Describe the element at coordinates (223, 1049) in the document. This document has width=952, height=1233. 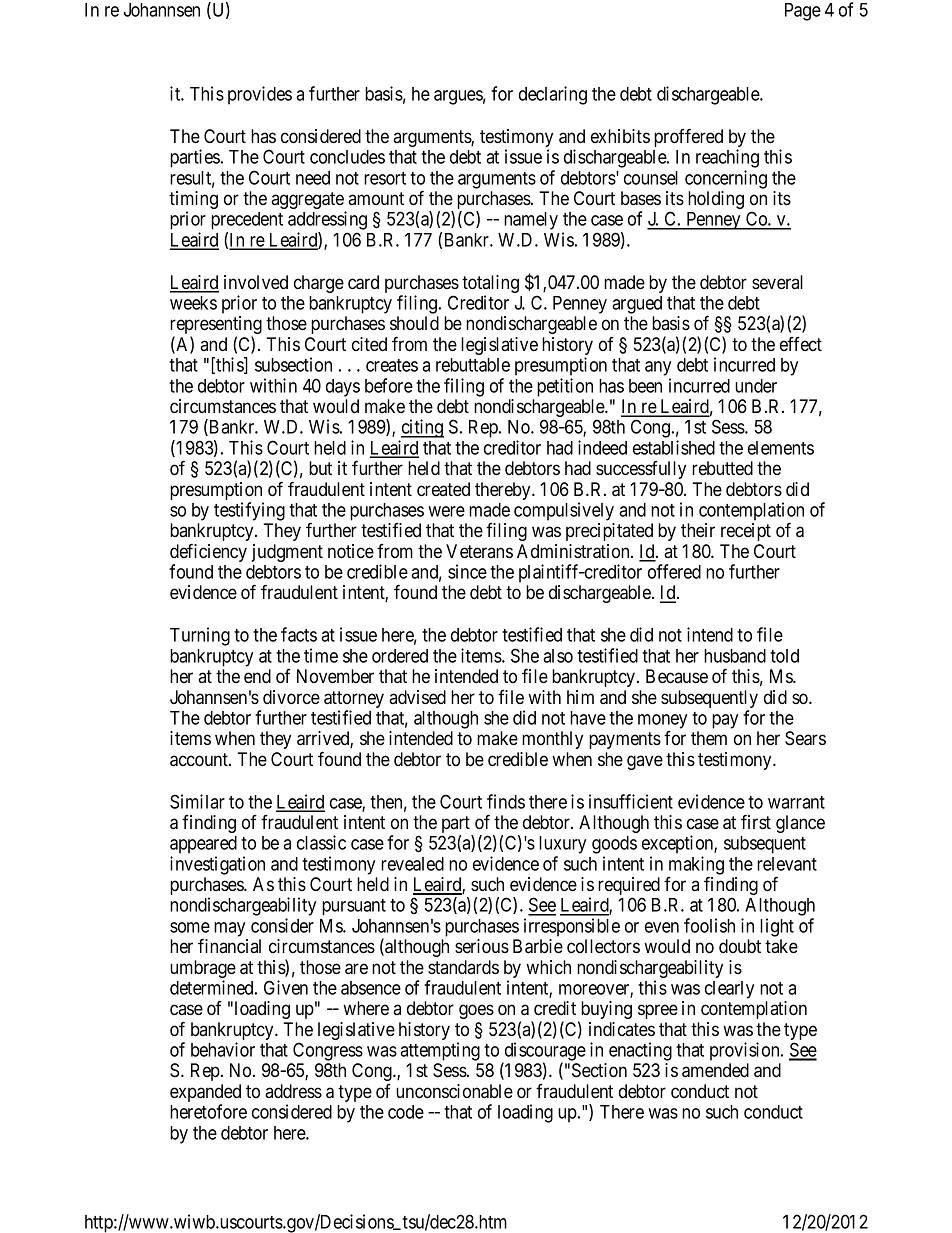
I see `behavior` at that location.
